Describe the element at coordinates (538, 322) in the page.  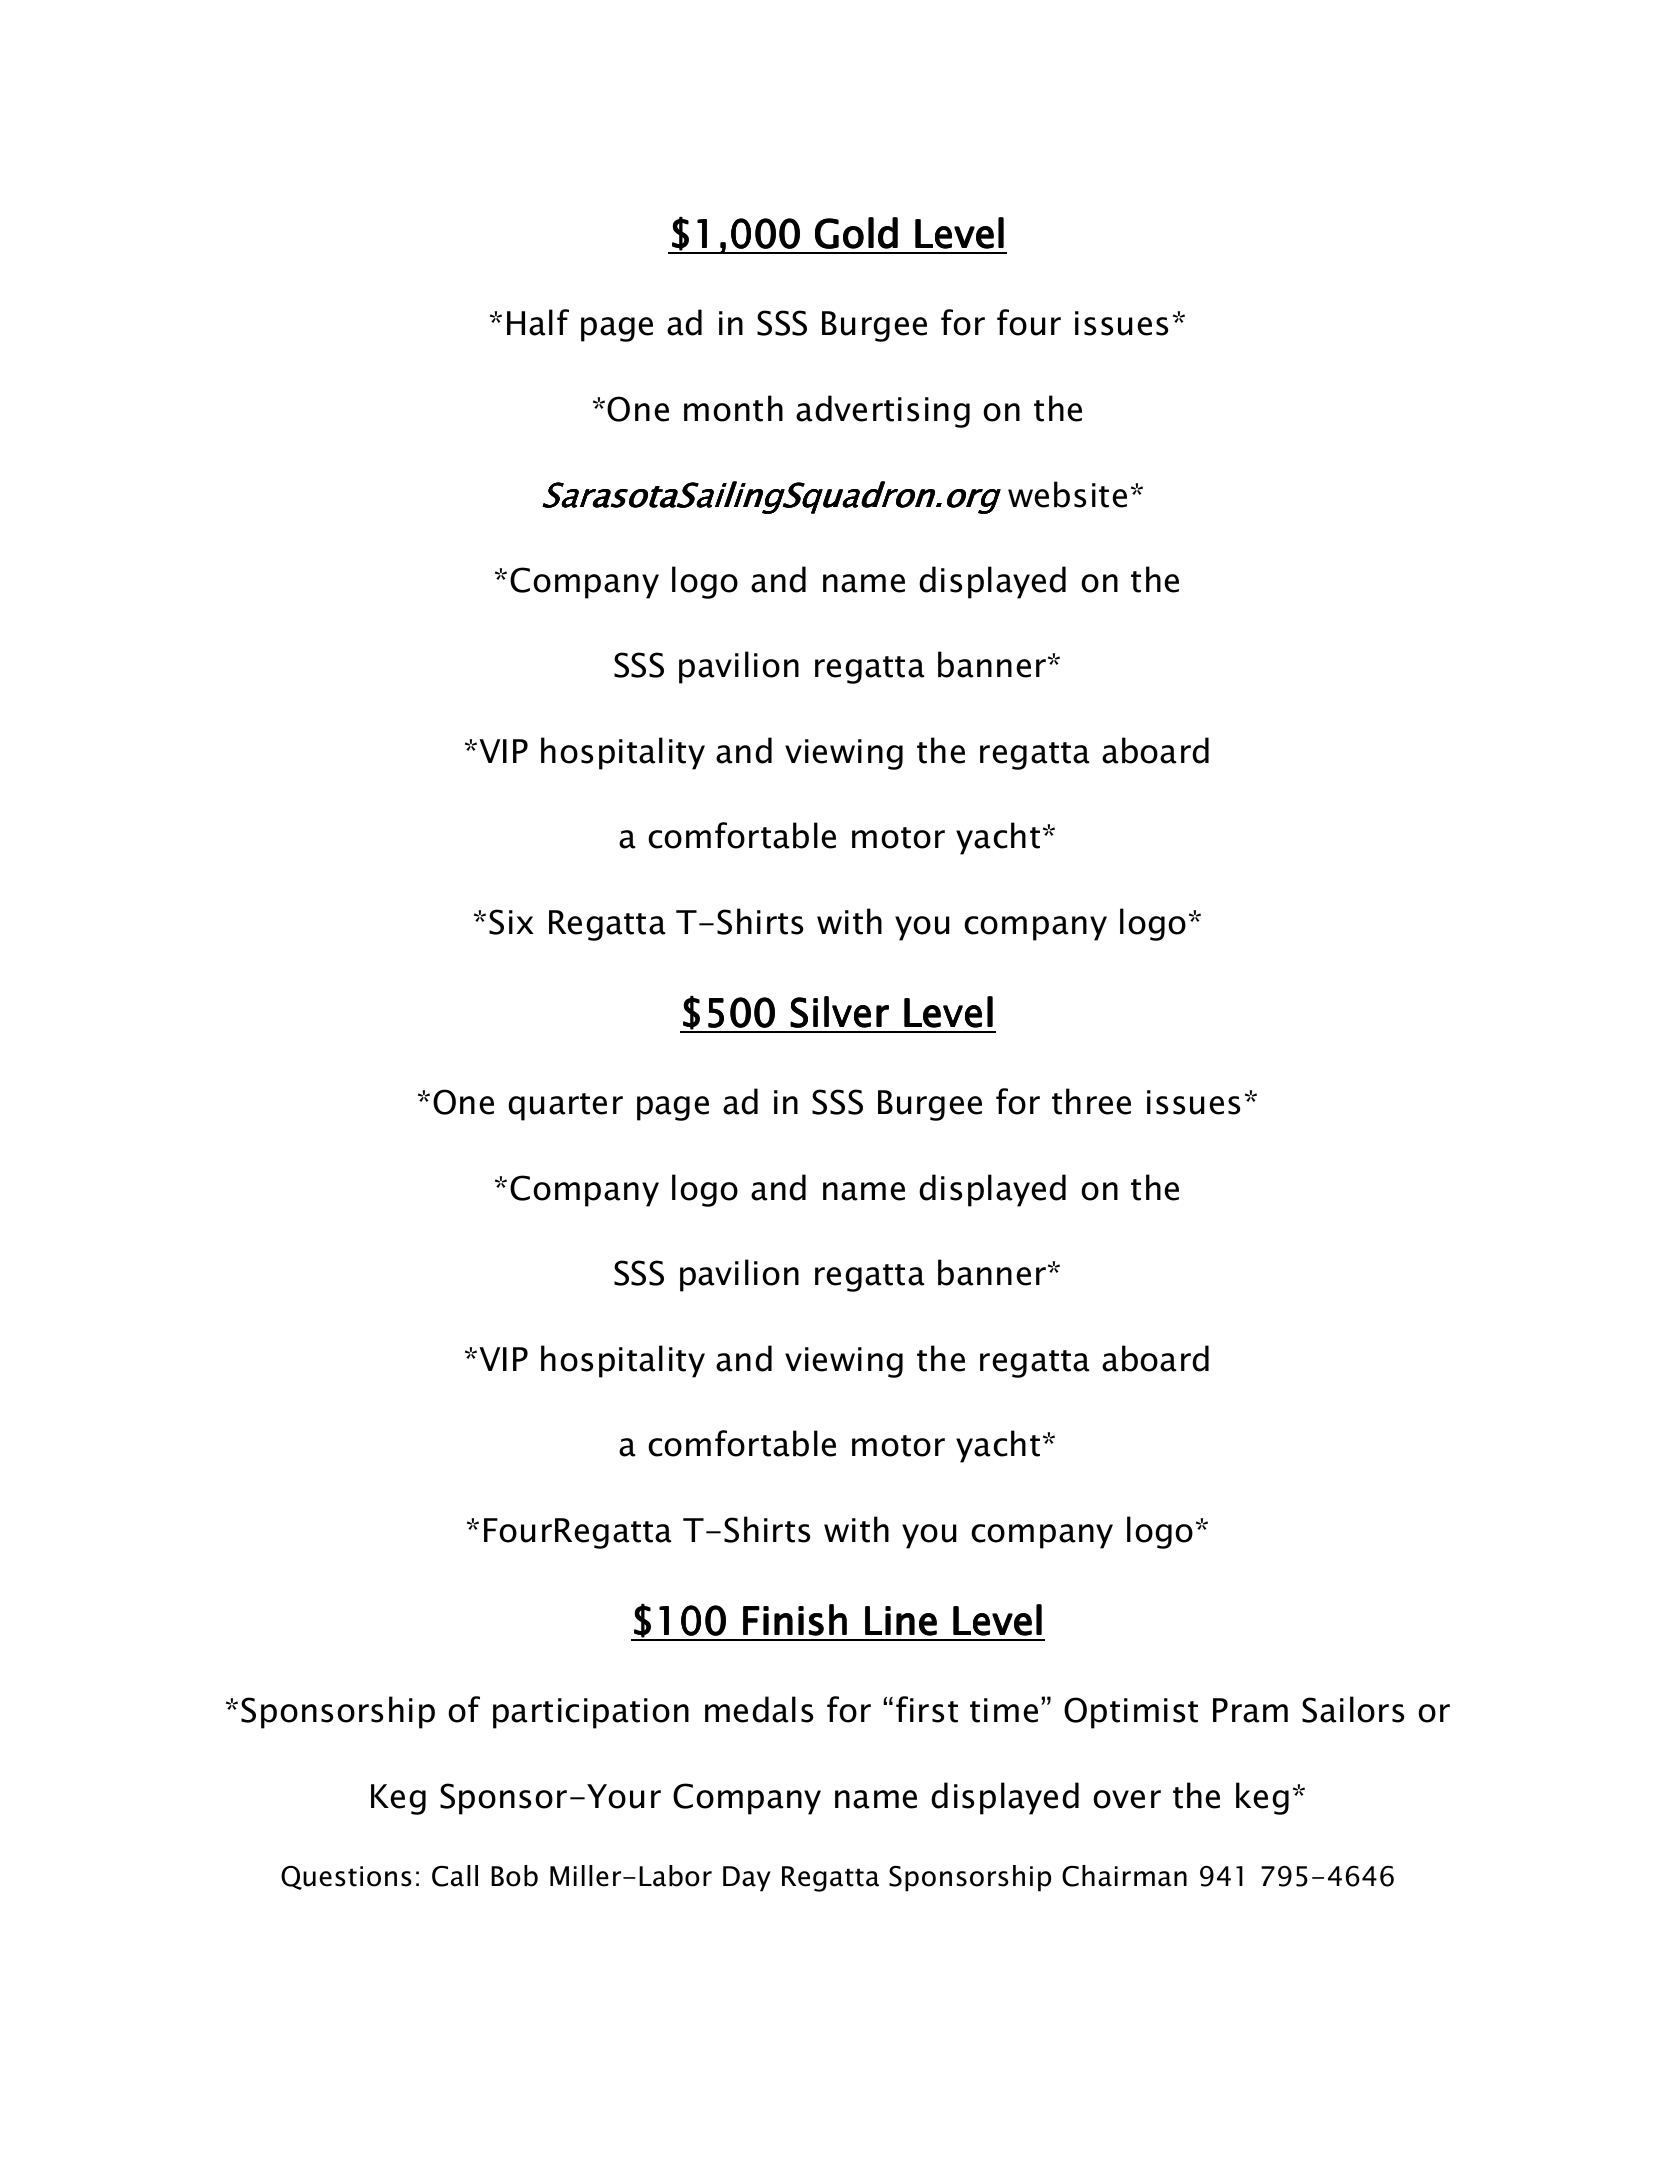
I see `Half` at that location.
